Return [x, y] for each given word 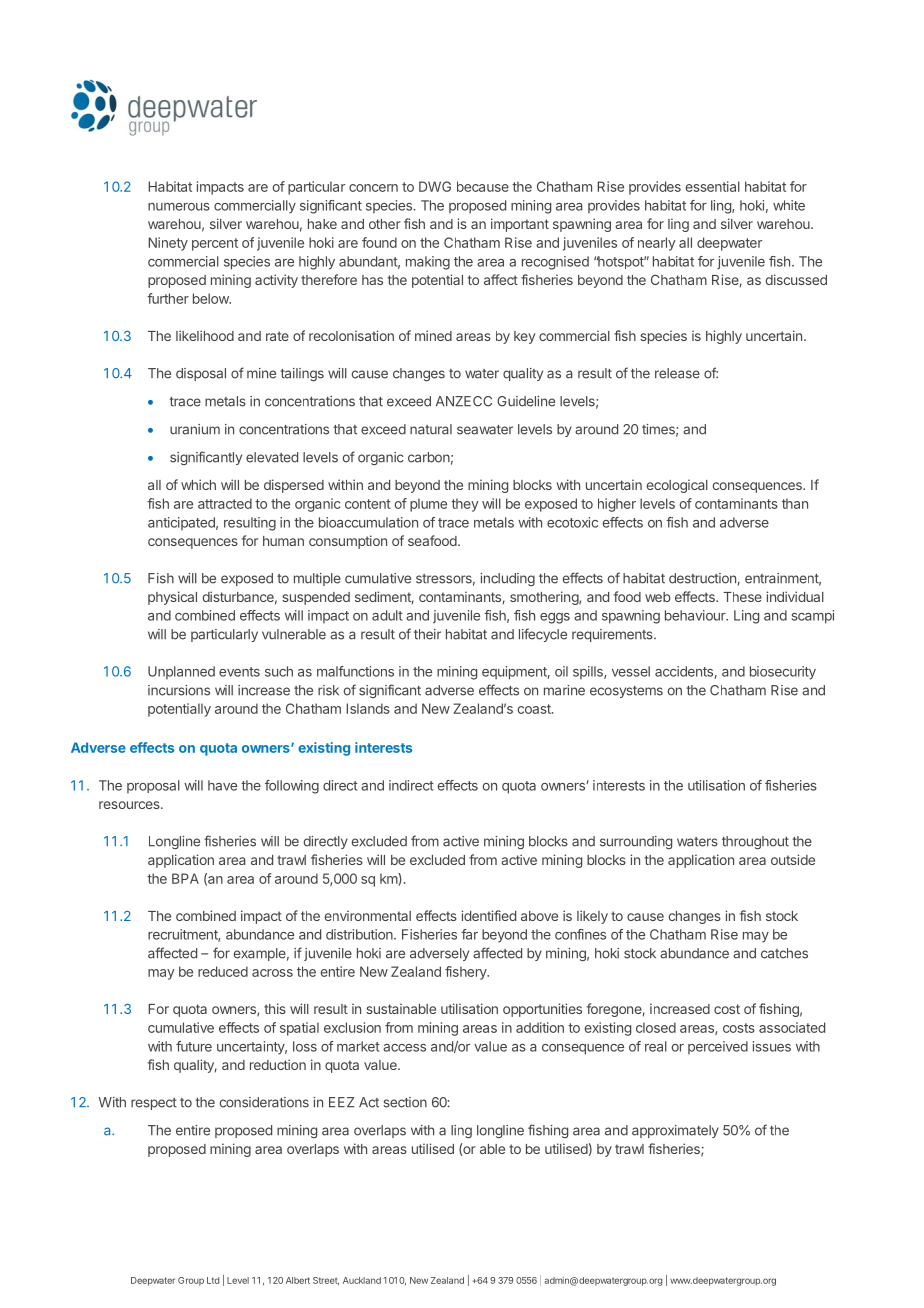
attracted [225, 503]
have [222, 785]
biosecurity [783, 673]
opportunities [542, 1010]
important [520, 225]
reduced [223, 971]
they [465, 505]
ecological [677, 486]
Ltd [213, 1280]
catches [784, 953]
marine [564, 690]
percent [215, 244]
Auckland [362, 1280]
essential [713, 186]
